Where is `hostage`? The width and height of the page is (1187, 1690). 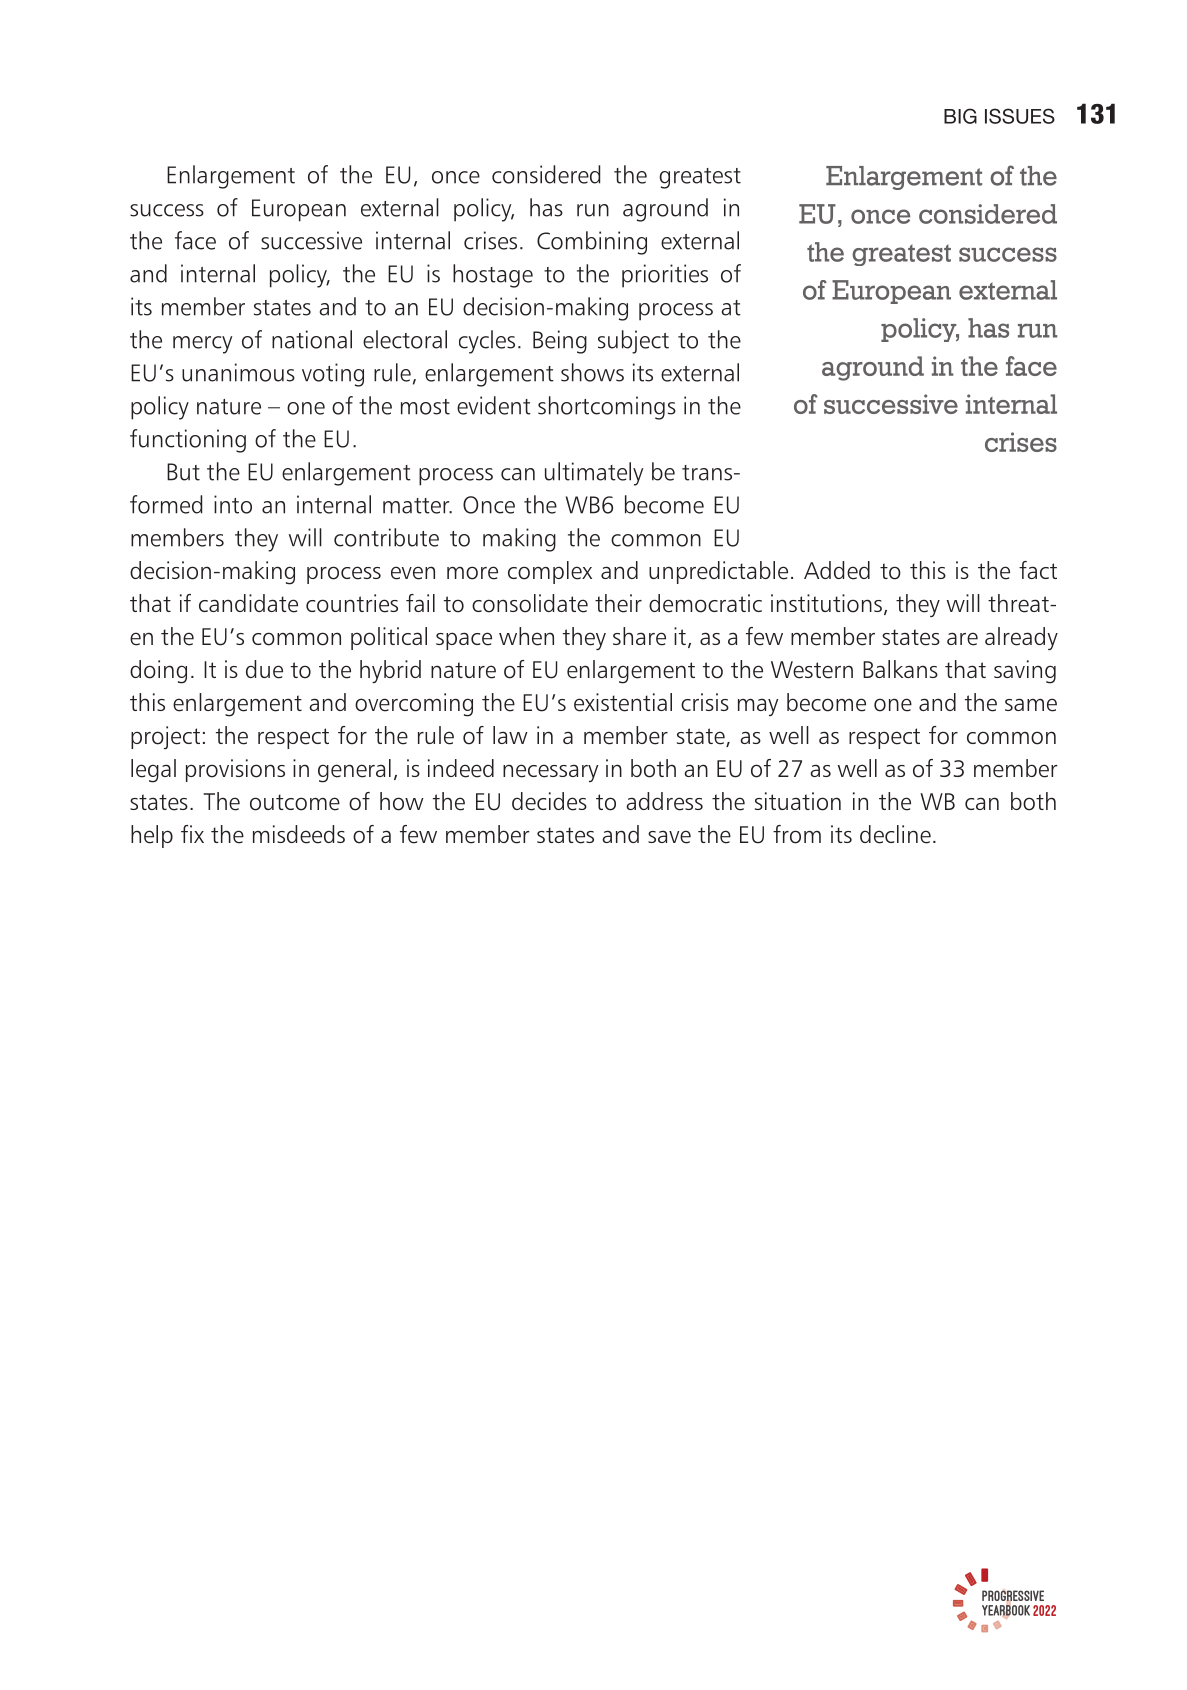 hostage is located at coordinates (493, 276).
